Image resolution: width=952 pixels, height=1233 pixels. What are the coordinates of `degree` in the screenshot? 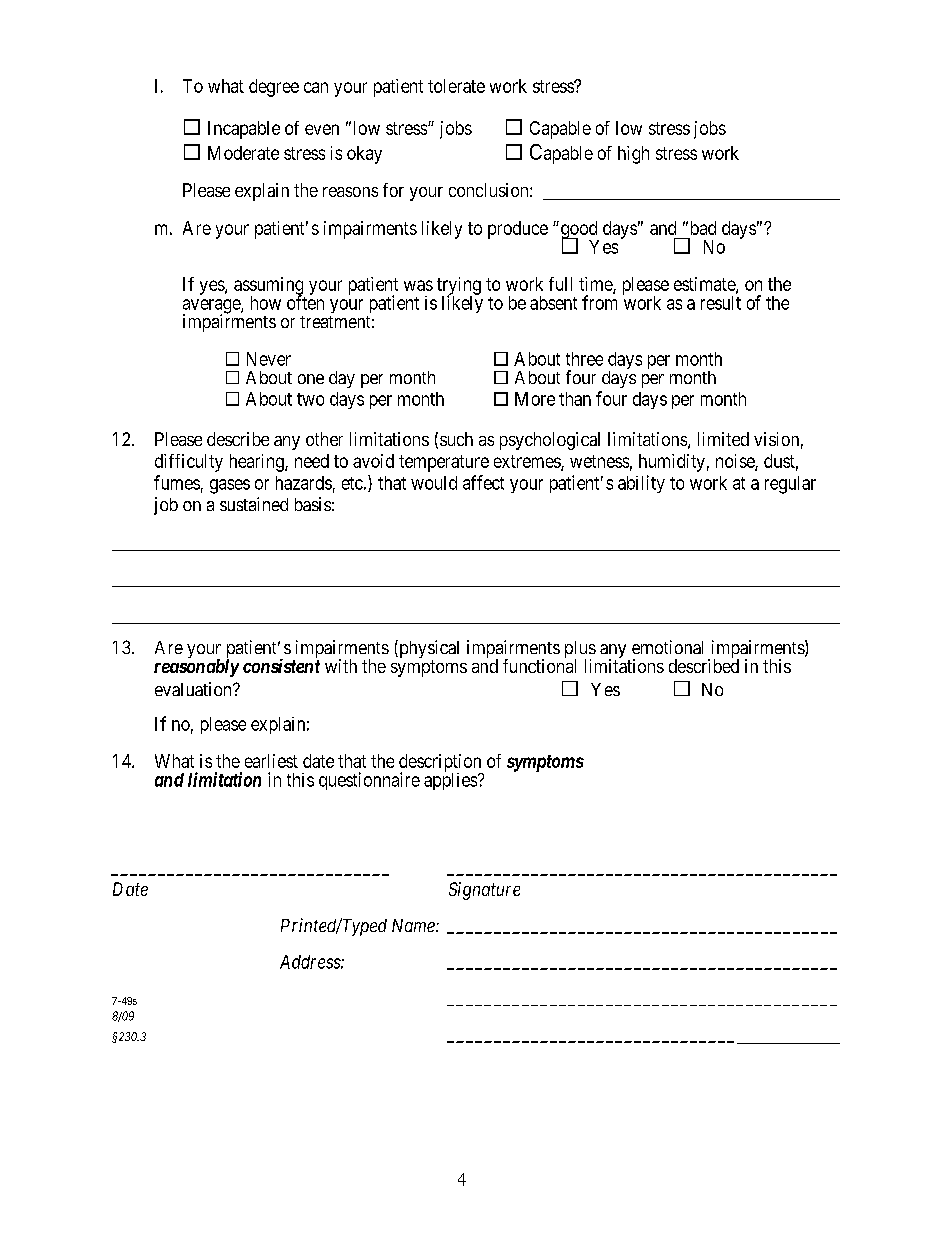 It's located at (274, 88).
